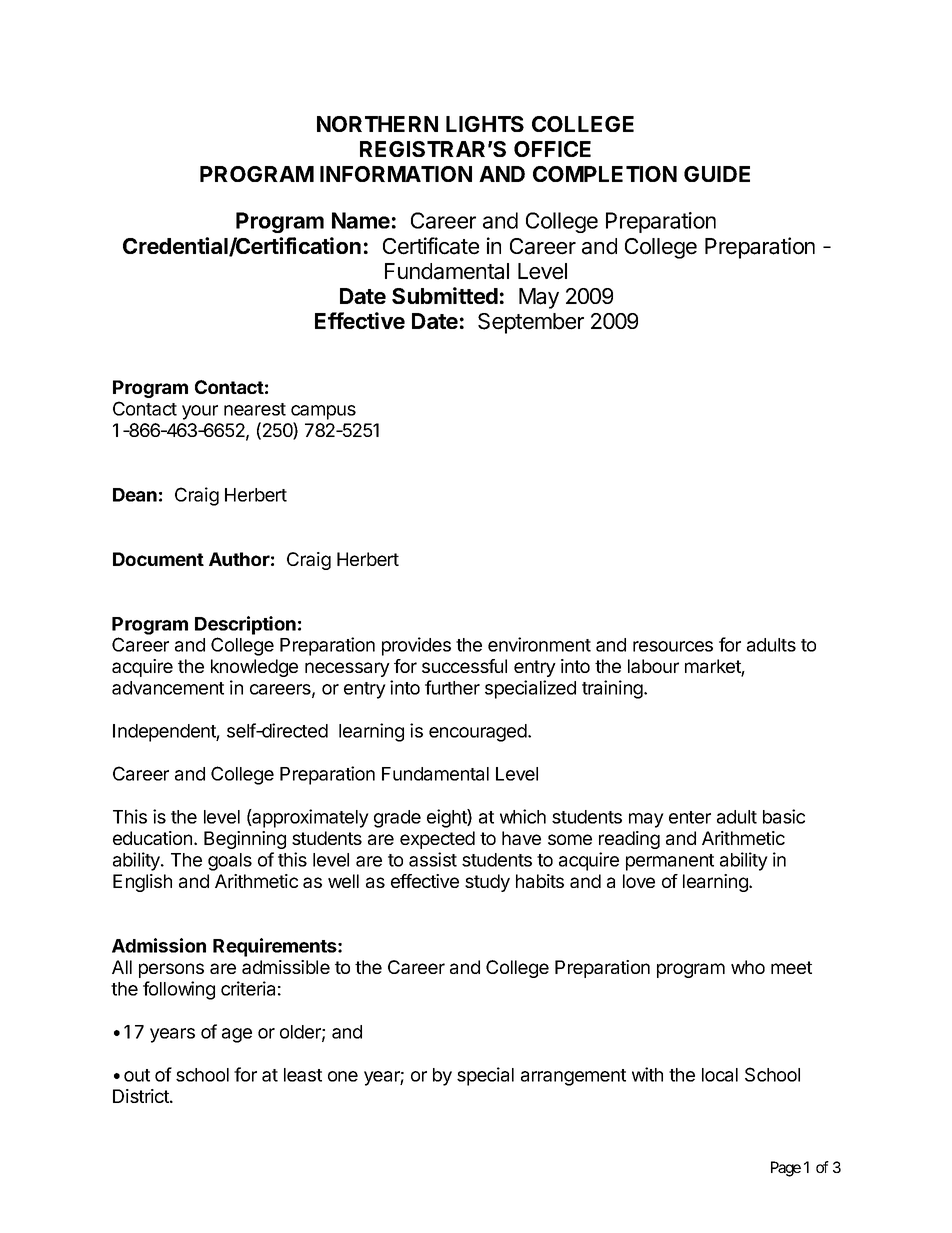  Describe the element at coordinates (343, 1076) in the screenshot. I see `one` at that location.
